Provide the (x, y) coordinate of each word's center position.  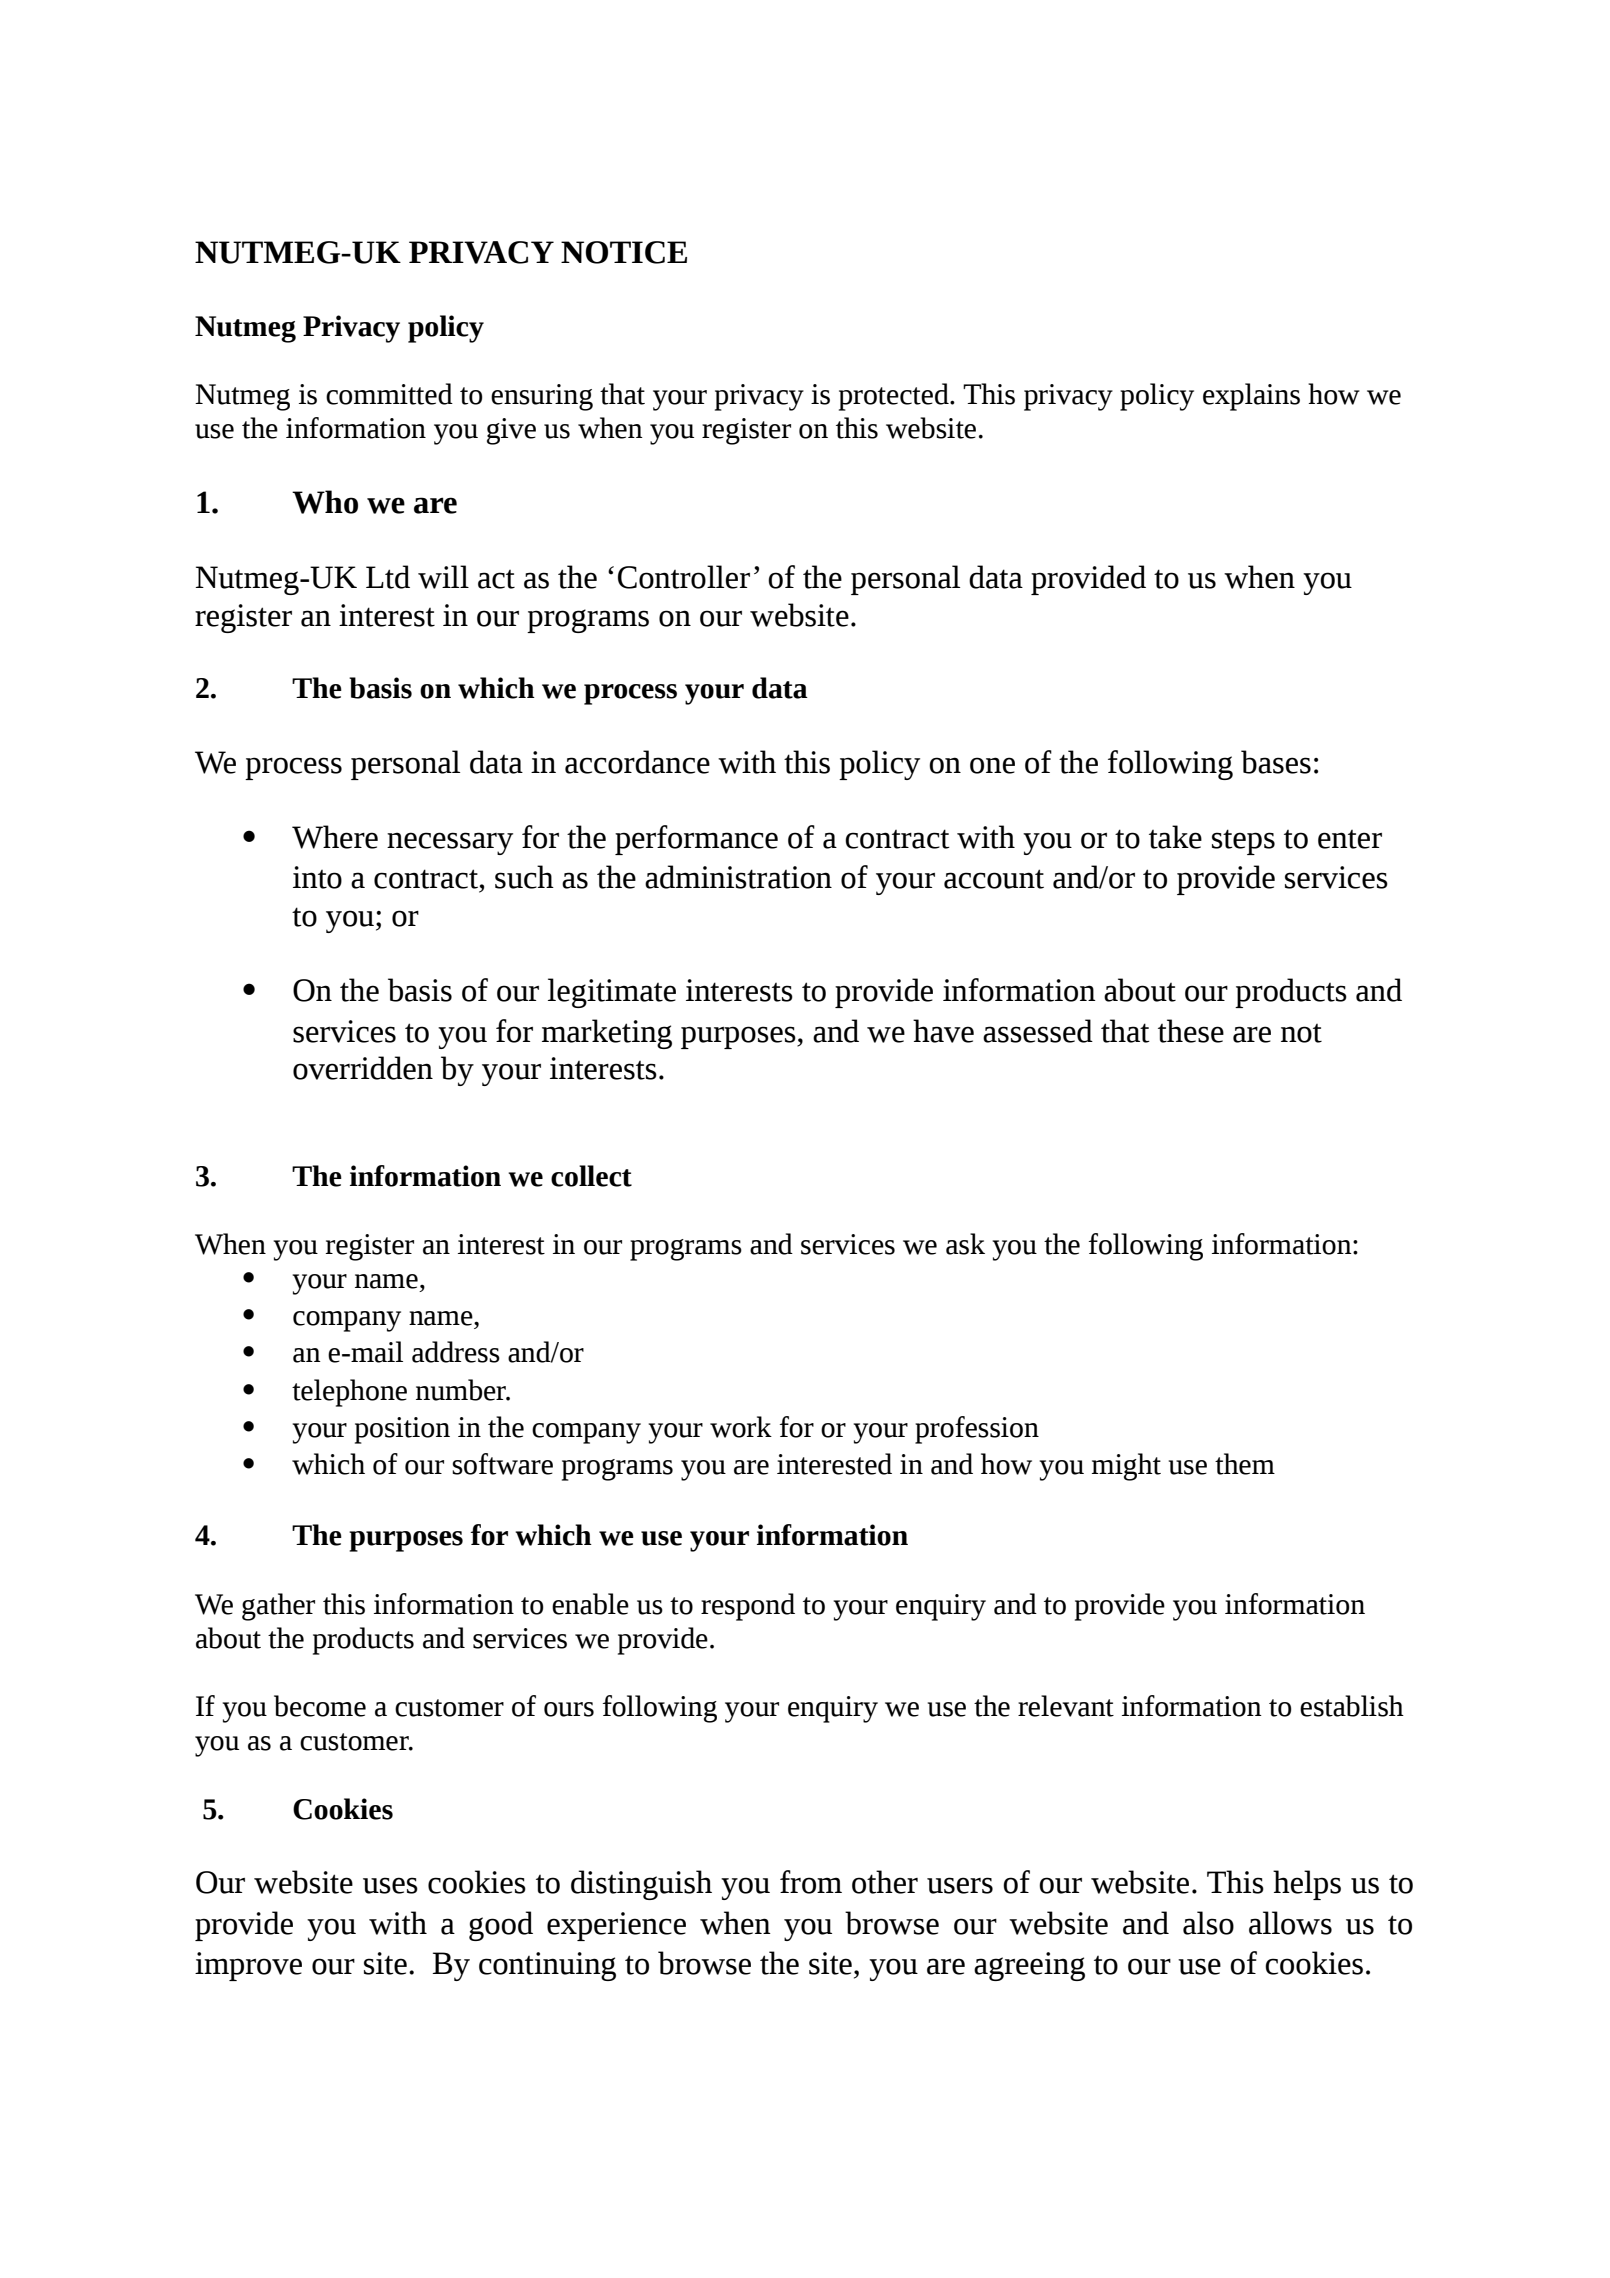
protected (895, 397)
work (741, 1427)
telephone (349, 1393)
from (811, 1882)
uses (390, 1885)
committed (389, 394)
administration (738, 877)
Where (335, 837)
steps (1243, 842)
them (1245, 1464)
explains (1251, 397)
